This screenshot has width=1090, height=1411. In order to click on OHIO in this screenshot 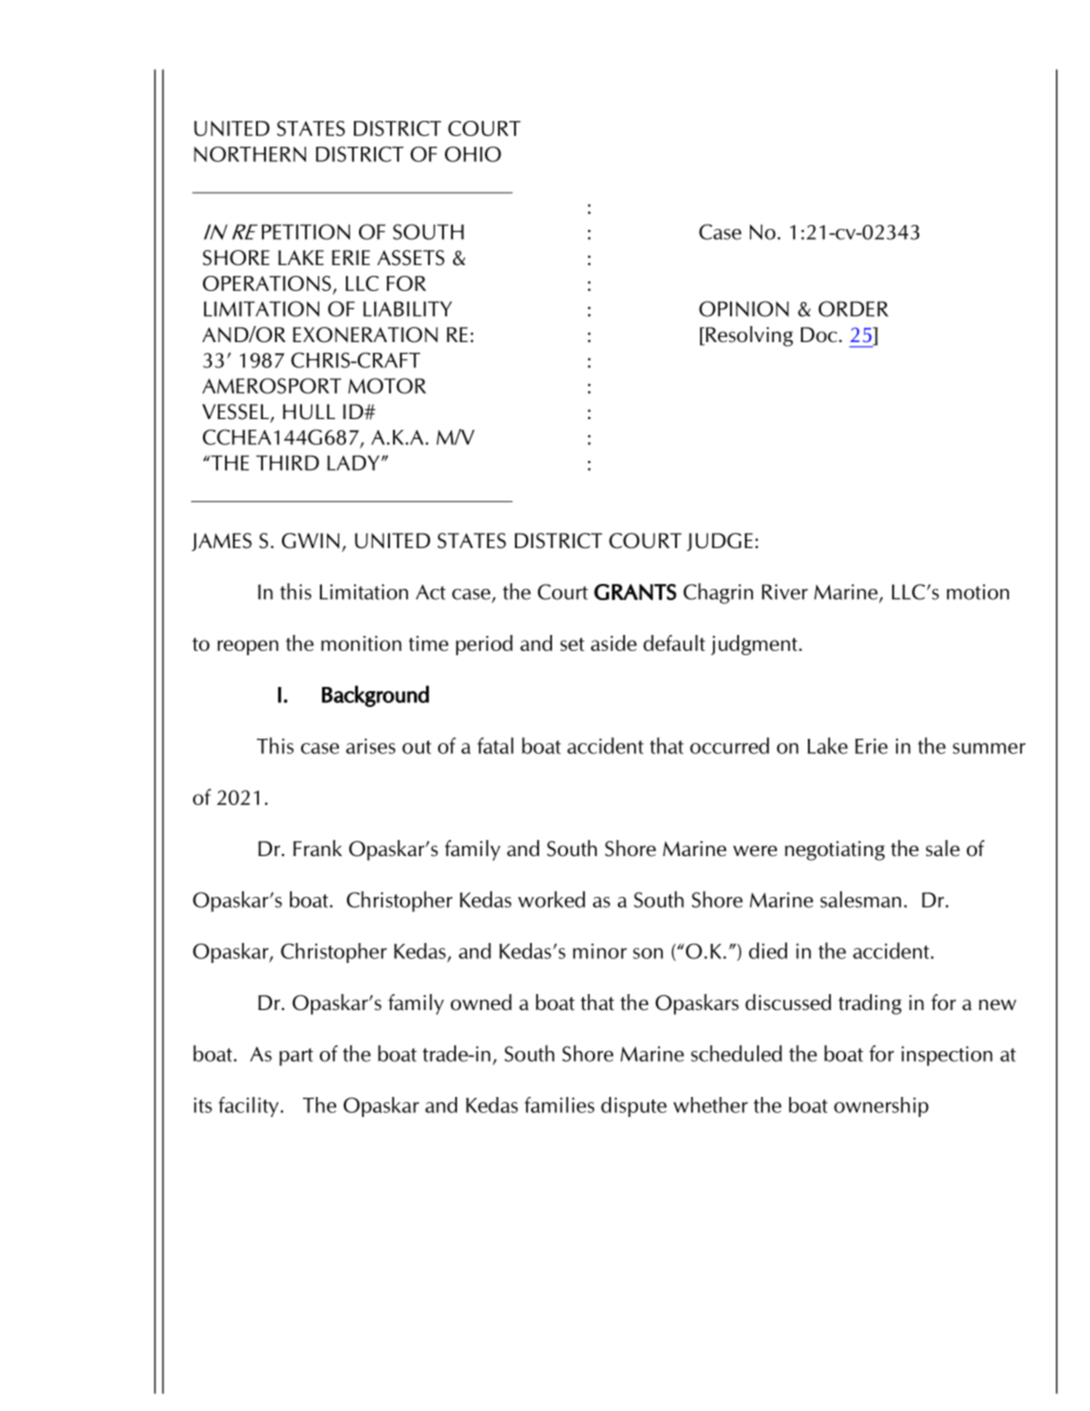, I will do `click(473, 154)`.
